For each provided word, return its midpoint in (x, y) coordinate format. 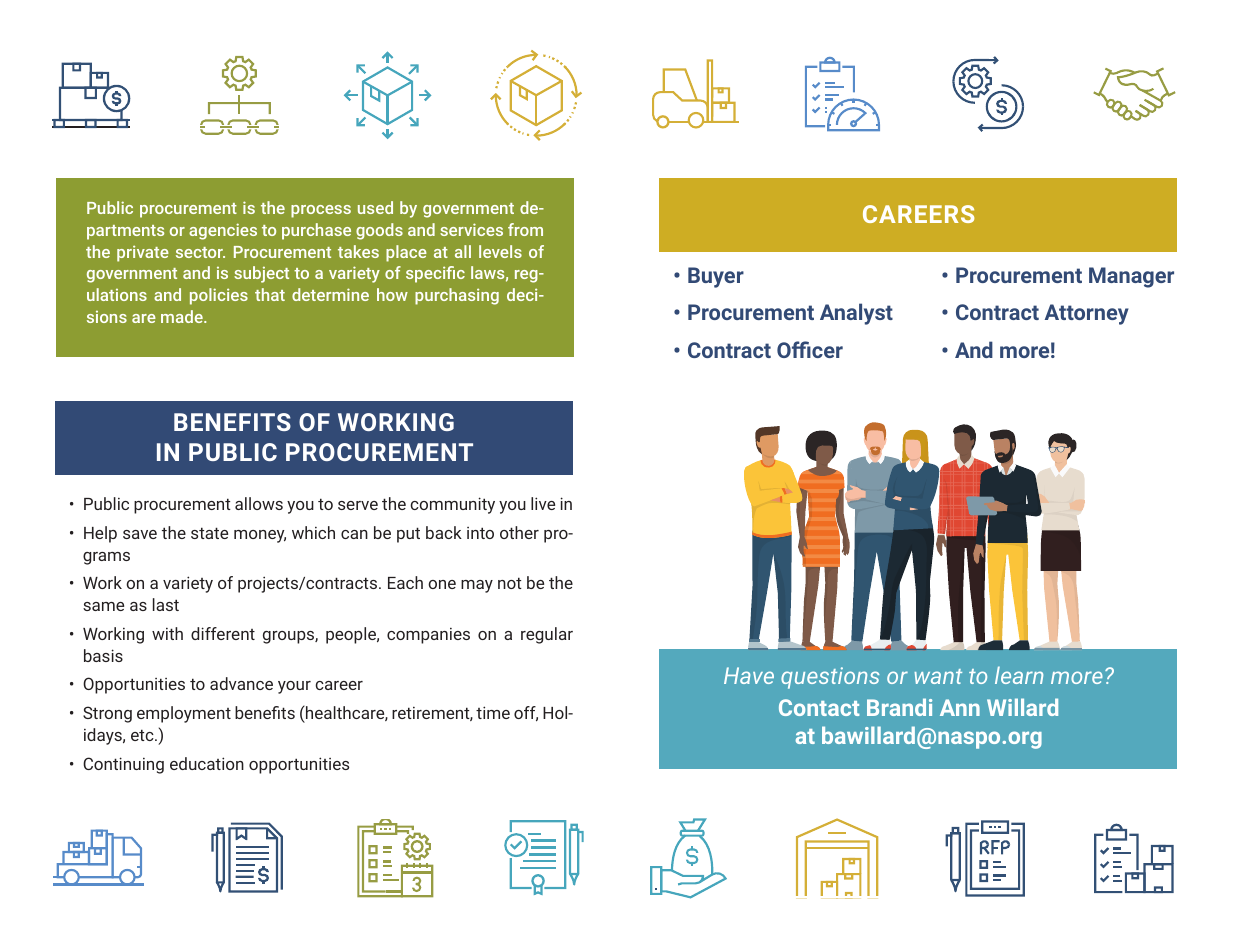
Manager (1131, 277)
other (519, 532)
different (223, 633)
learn (1019, 675)
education (207, 763)
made (183, 316)
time (493, 712)
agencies (223, 231)
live (543, 503)
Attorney (1087, 314)
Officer (810, 349)
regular (547, 635)
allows (259, 503)
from (525, 229)
